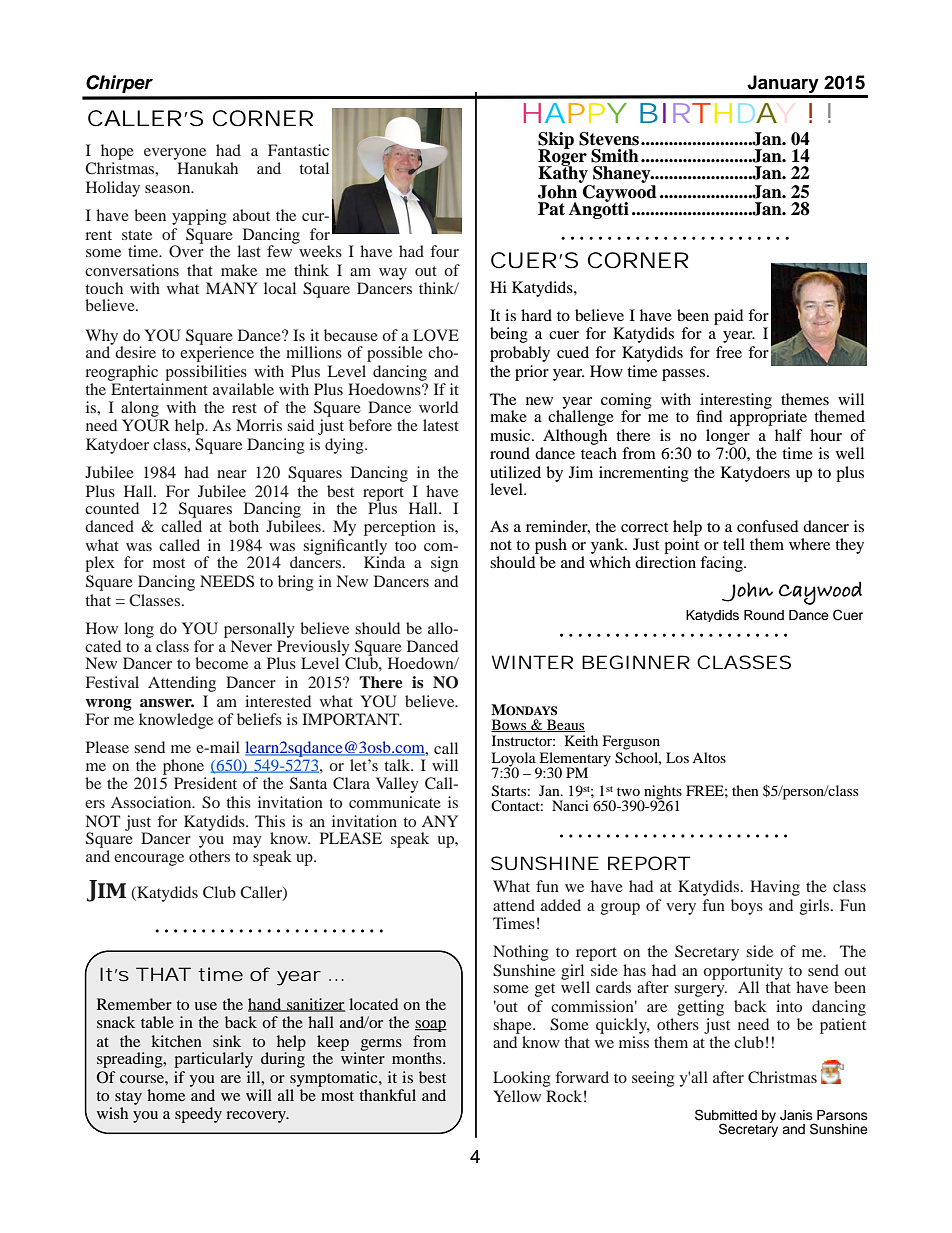  Describe the element at coordinates (517, 1096) in the document. I see `Yellow` at that location.
